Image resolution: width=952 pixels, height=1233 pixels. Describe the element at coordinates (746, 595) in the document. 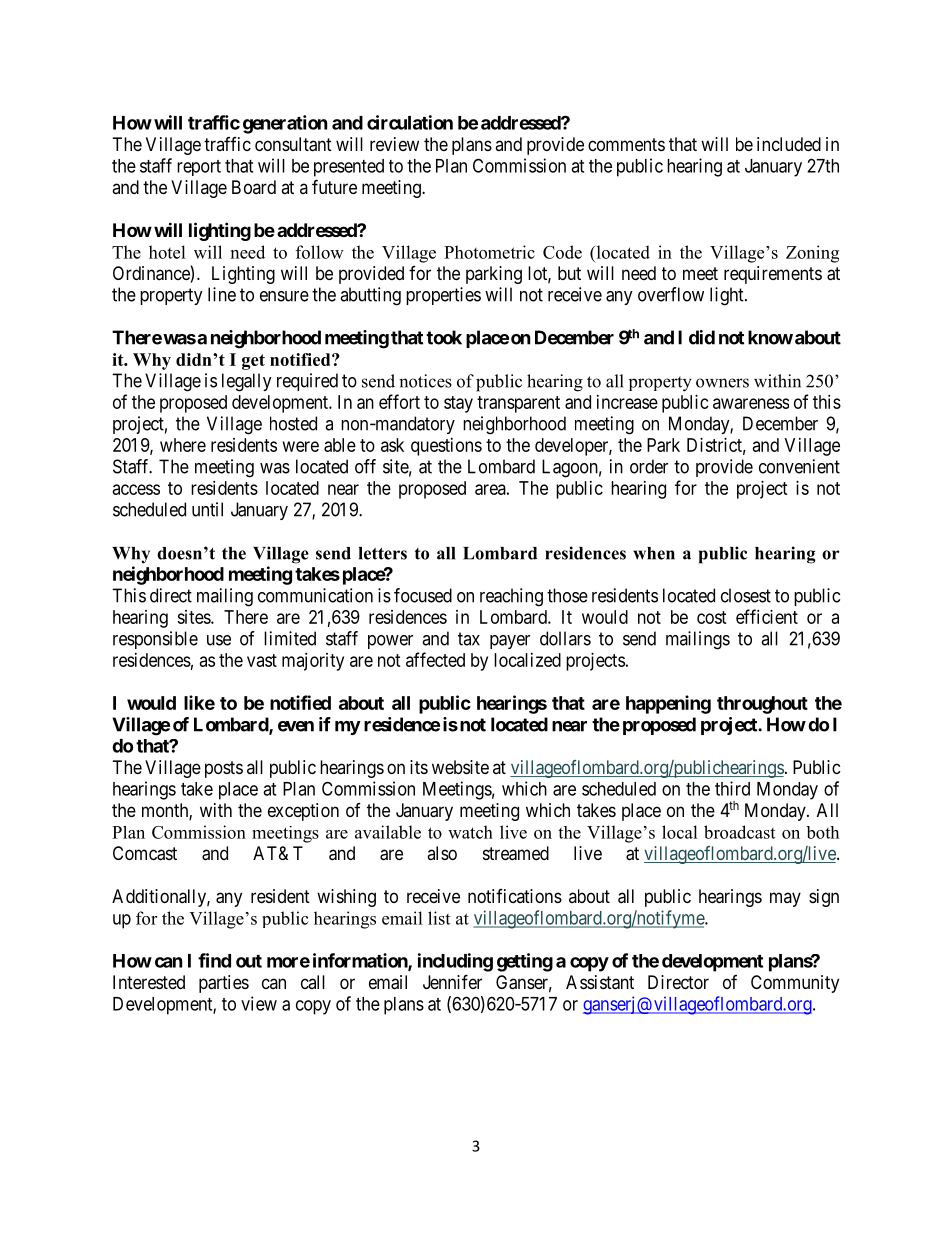

I see `closest` at that location.
